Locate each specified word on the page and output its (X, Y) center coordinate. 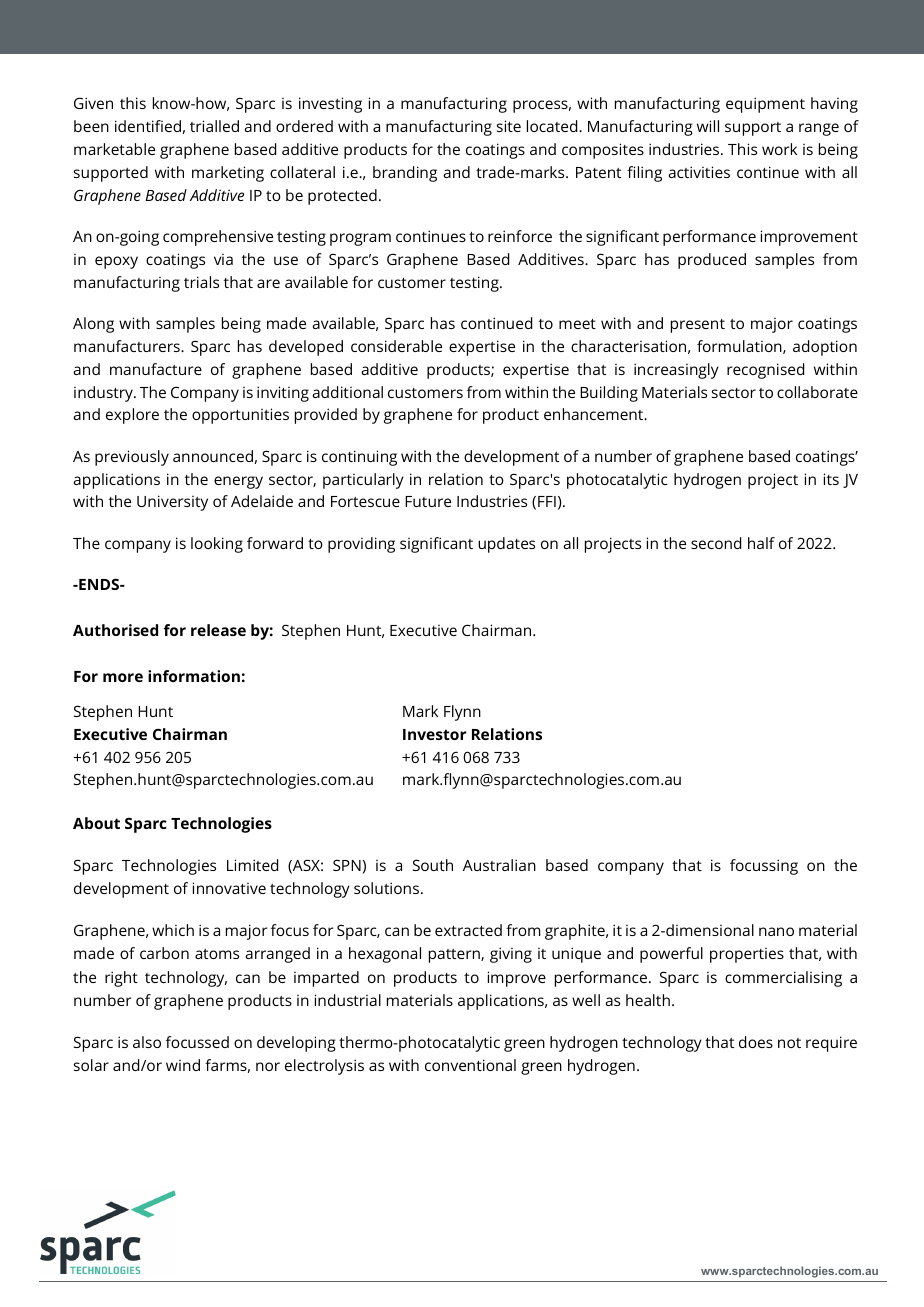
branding (405, 174)
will (708, 126)
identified (148, 126)
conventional (470, 1065)
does (756, 1042)
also (147, 1042)
